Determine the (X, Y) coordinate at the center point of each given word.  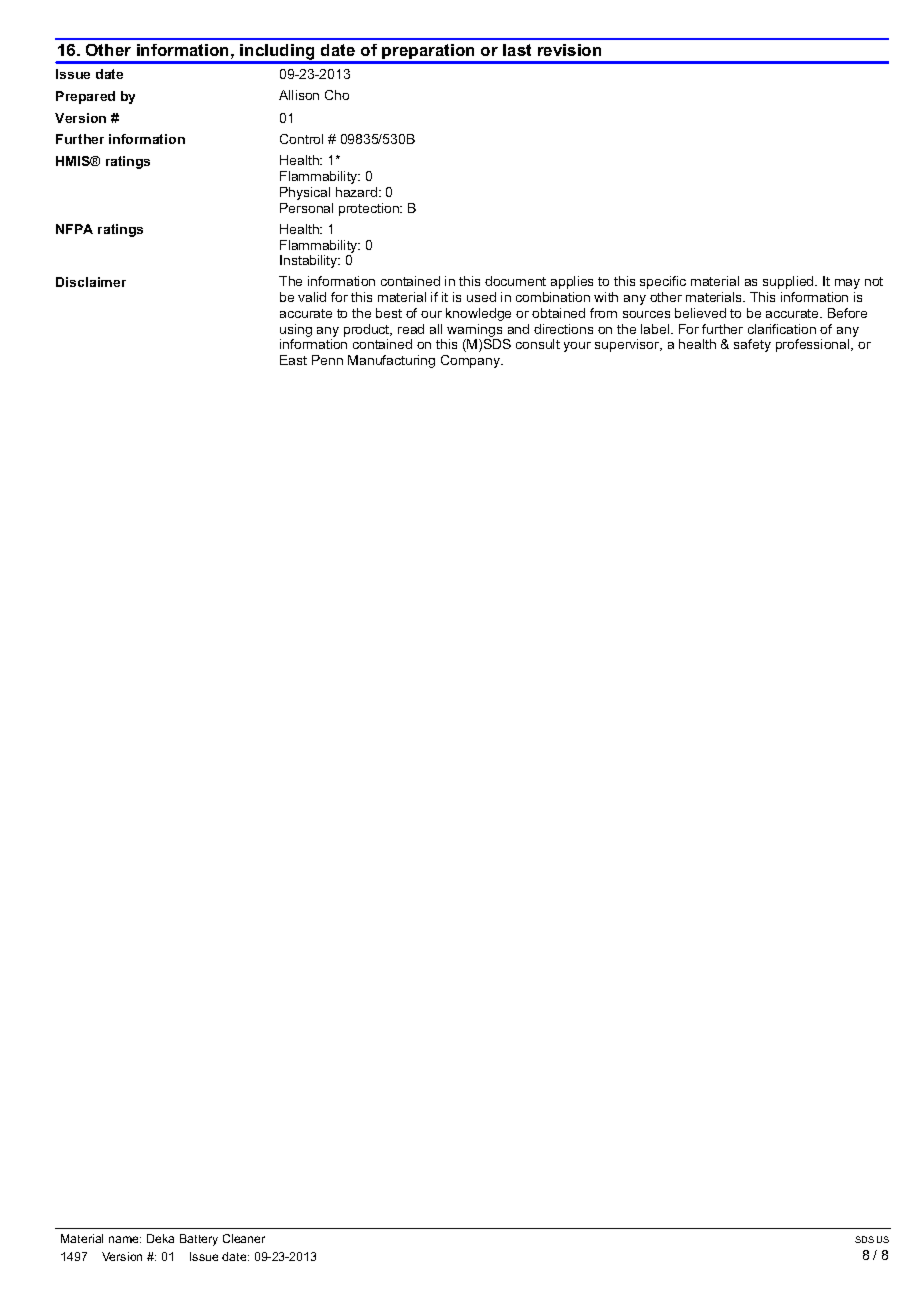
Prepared (85, 97)
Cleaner (244, 1238)
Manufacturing (391, 361)
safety (752, 345)
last (517, 50)
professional (814, 345)
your (577, 347)
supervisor (628, 345)
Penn (327, 360)
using (296, 332)
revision (569, 50)
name (125, 1239)
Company (471, 361)
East (293, 360)
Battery (199, 1240)
